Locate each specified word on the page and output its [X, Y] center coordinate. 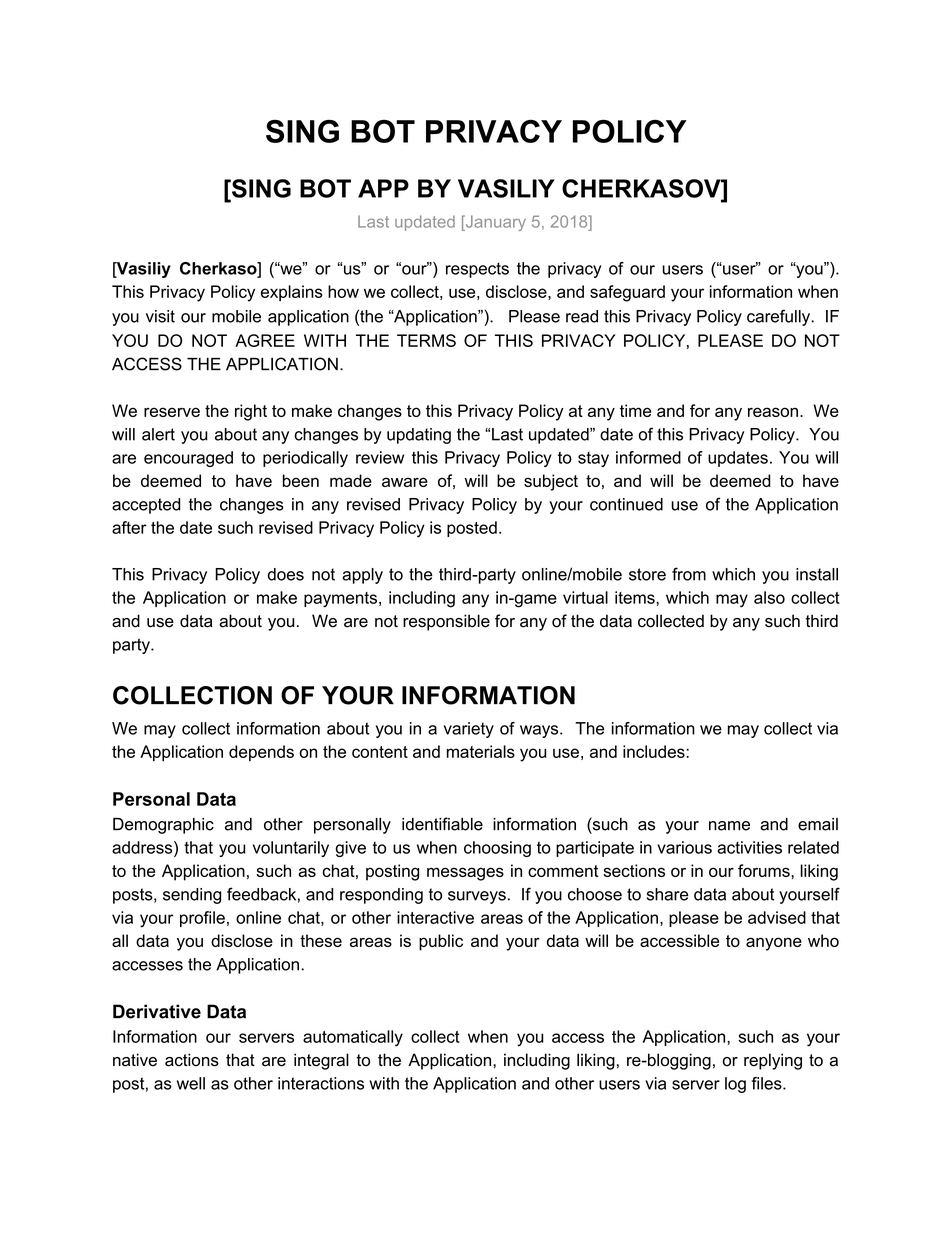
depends [261, 753]
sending [192, 896]
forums [765, 870]
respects [477, 270]
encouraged [188, 459]
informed [648, 457]
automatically [353, 1038]
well [191, 1083]
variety [469, 730]
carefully [780, 317]
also [769, 597]
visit [160, 316]
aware [405, 482]
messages [465, 874]
